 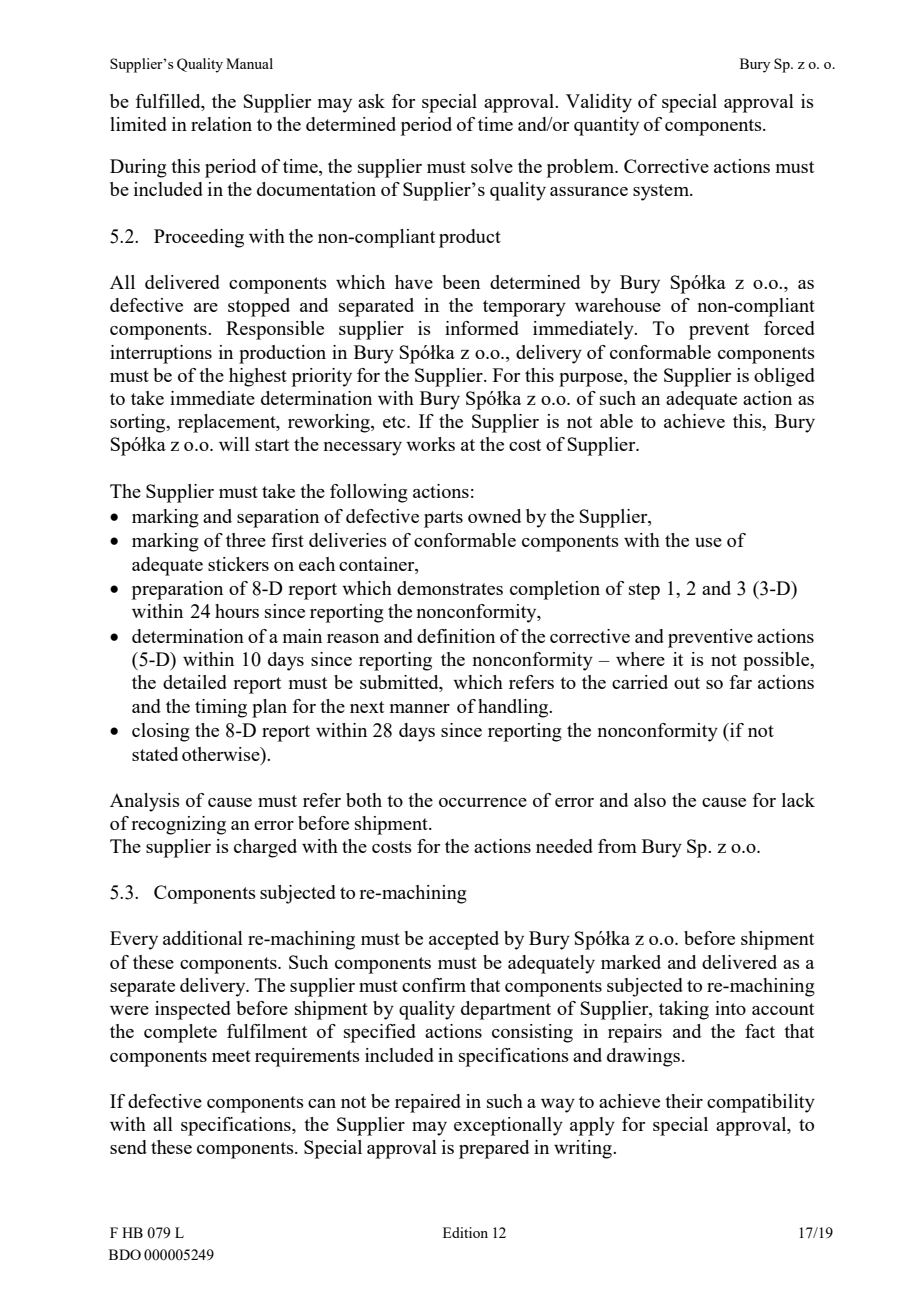 What do you see at coordinates (482, 328) in the page?
I see `informed` at bounding box center [482, 328].
